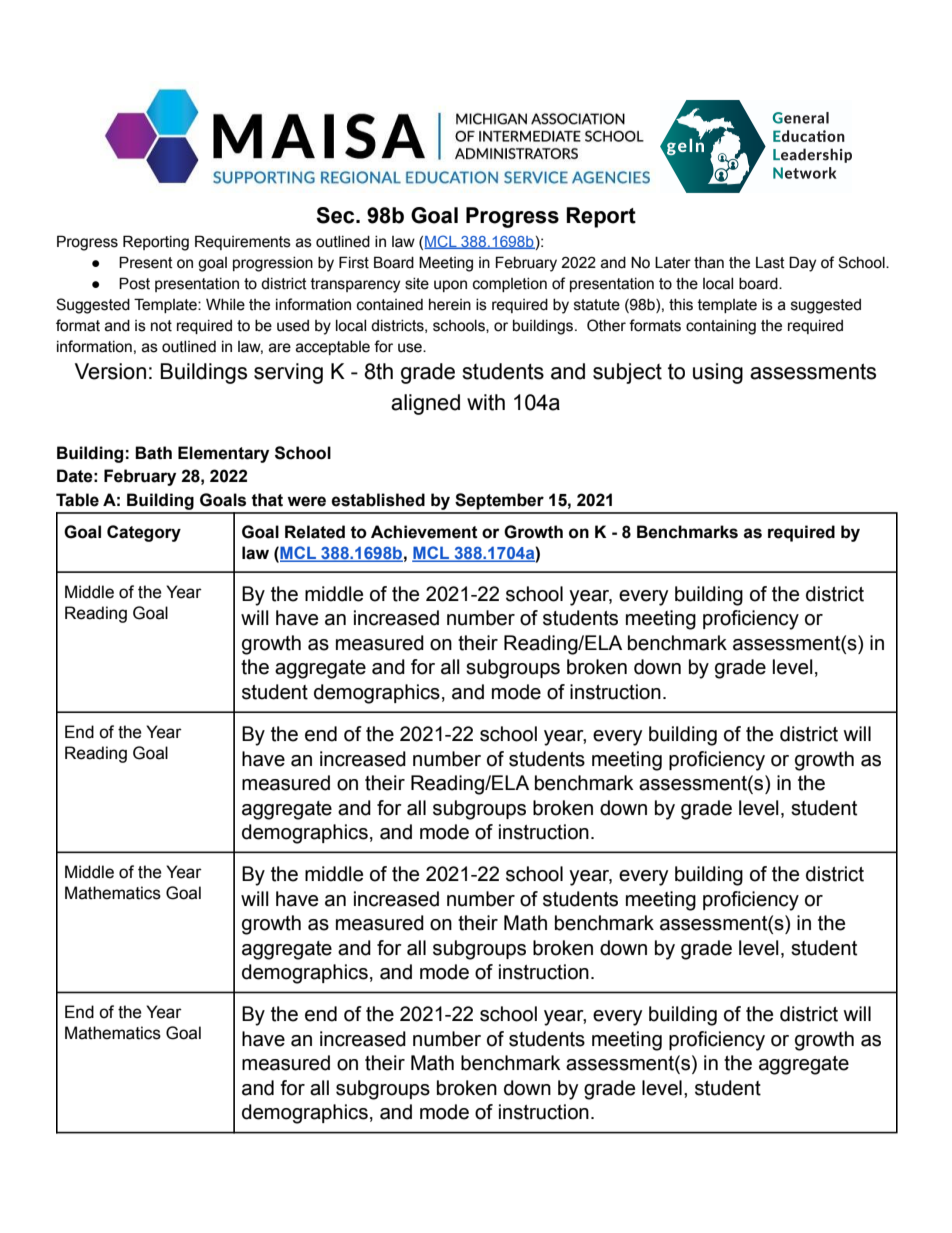 Image resolution: width=952 pixels, height=1233 pixels. I want to click on with, so click(486, 402).
